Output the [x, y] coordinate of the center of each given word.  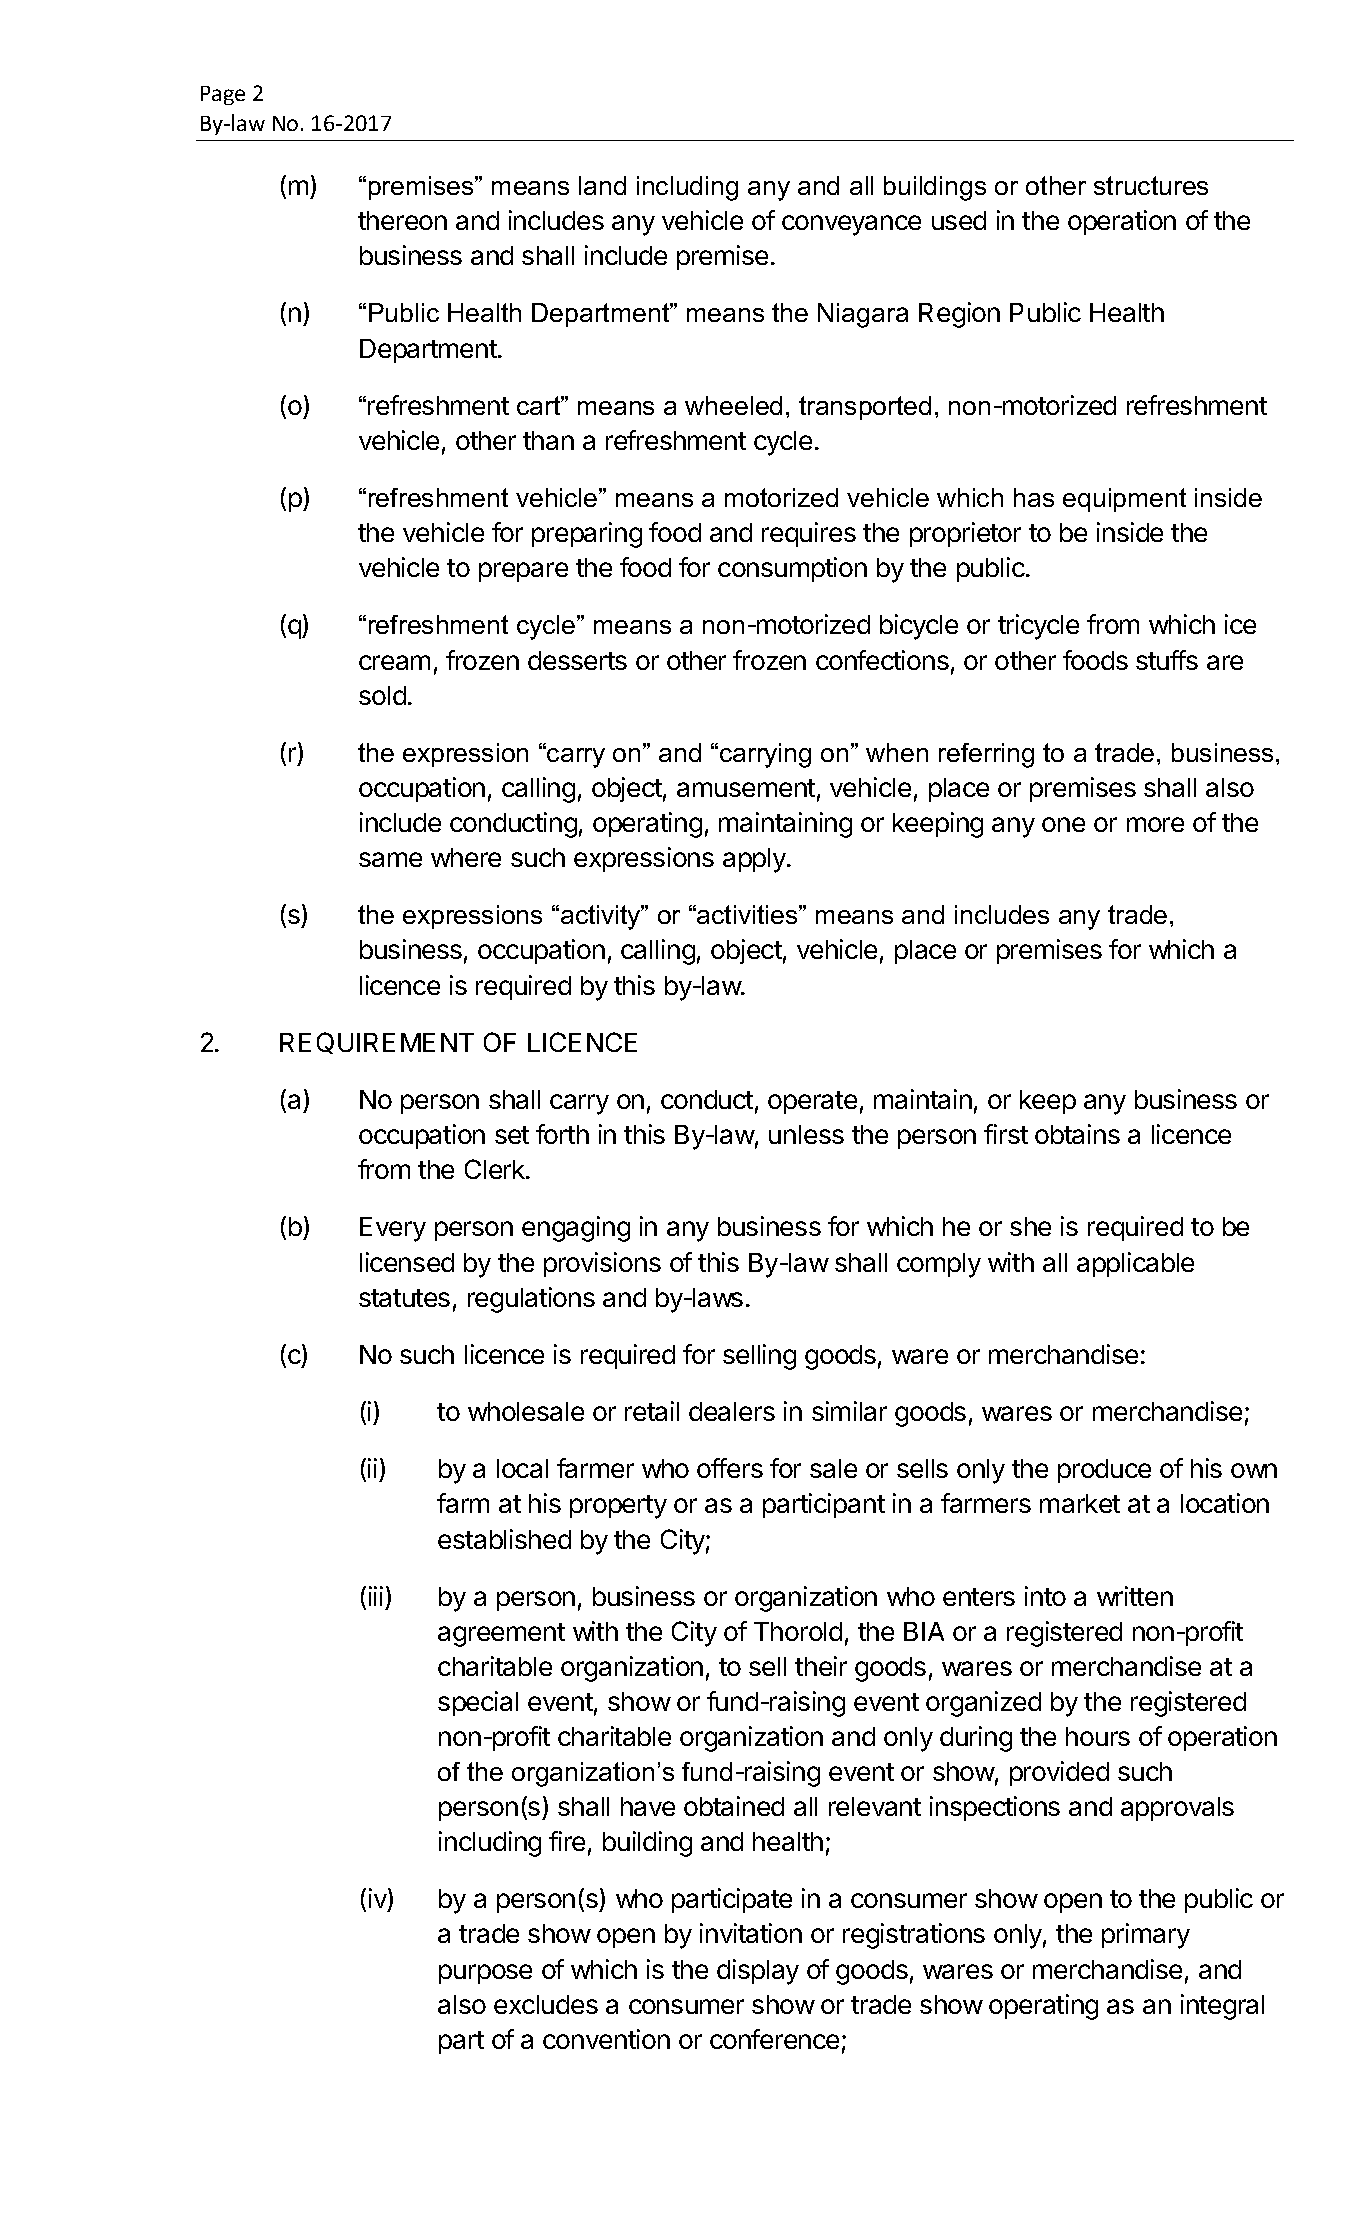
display [758, 1972]
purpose [485, 1974]
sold [382, 695]
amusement [746, 788]
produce [1104, 1471]
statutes [404, 1298]
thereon [402, 220]
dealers [732, 1411]
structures [1151, 185]
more [1155, 824]
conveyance [851, 225]
